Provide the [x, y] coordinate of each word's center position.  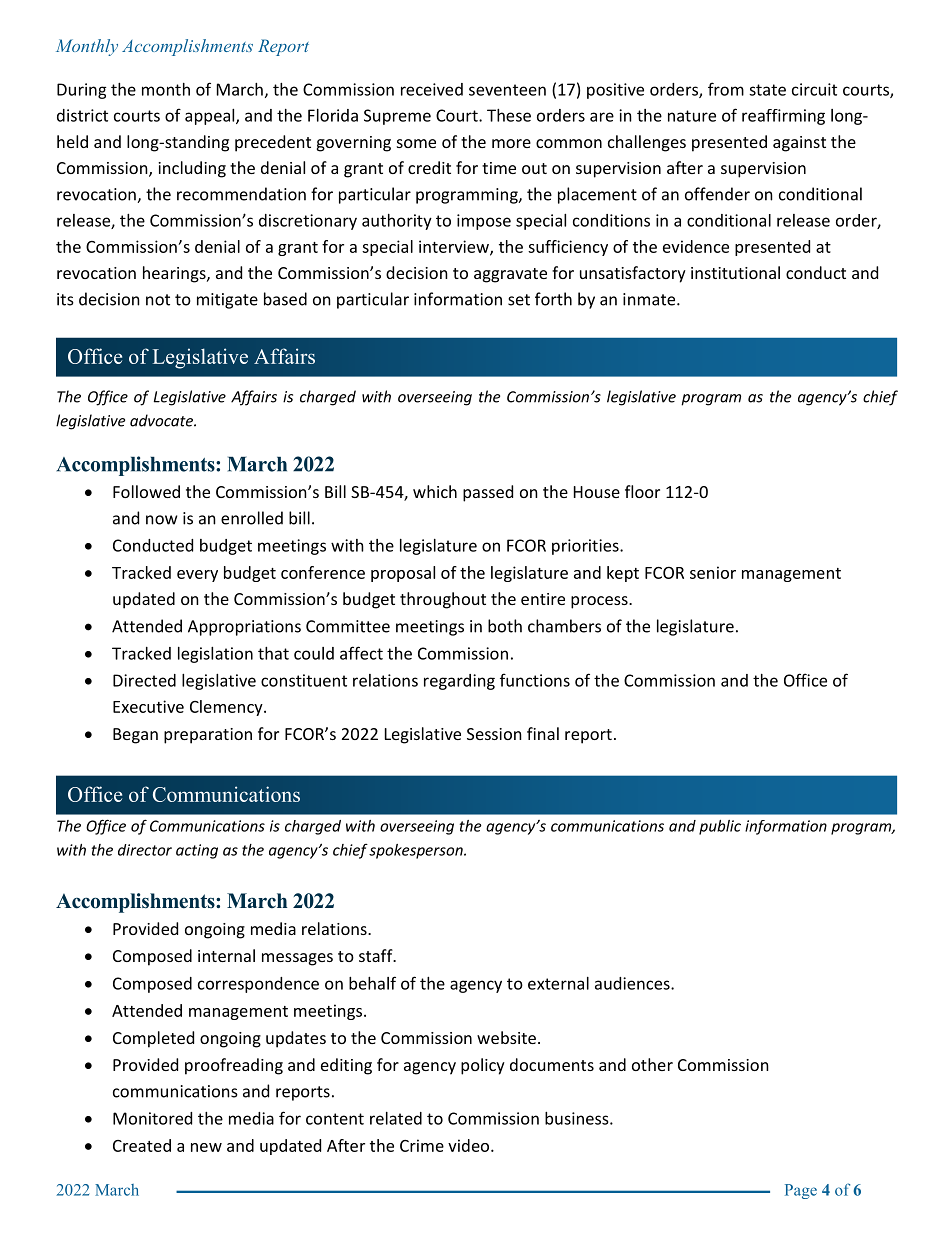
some [416, 143]
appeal [211, 117]
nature [692, 116]
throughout [443, 600]
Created [142, 1145]
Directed [144, 680]
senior [713, 572]
